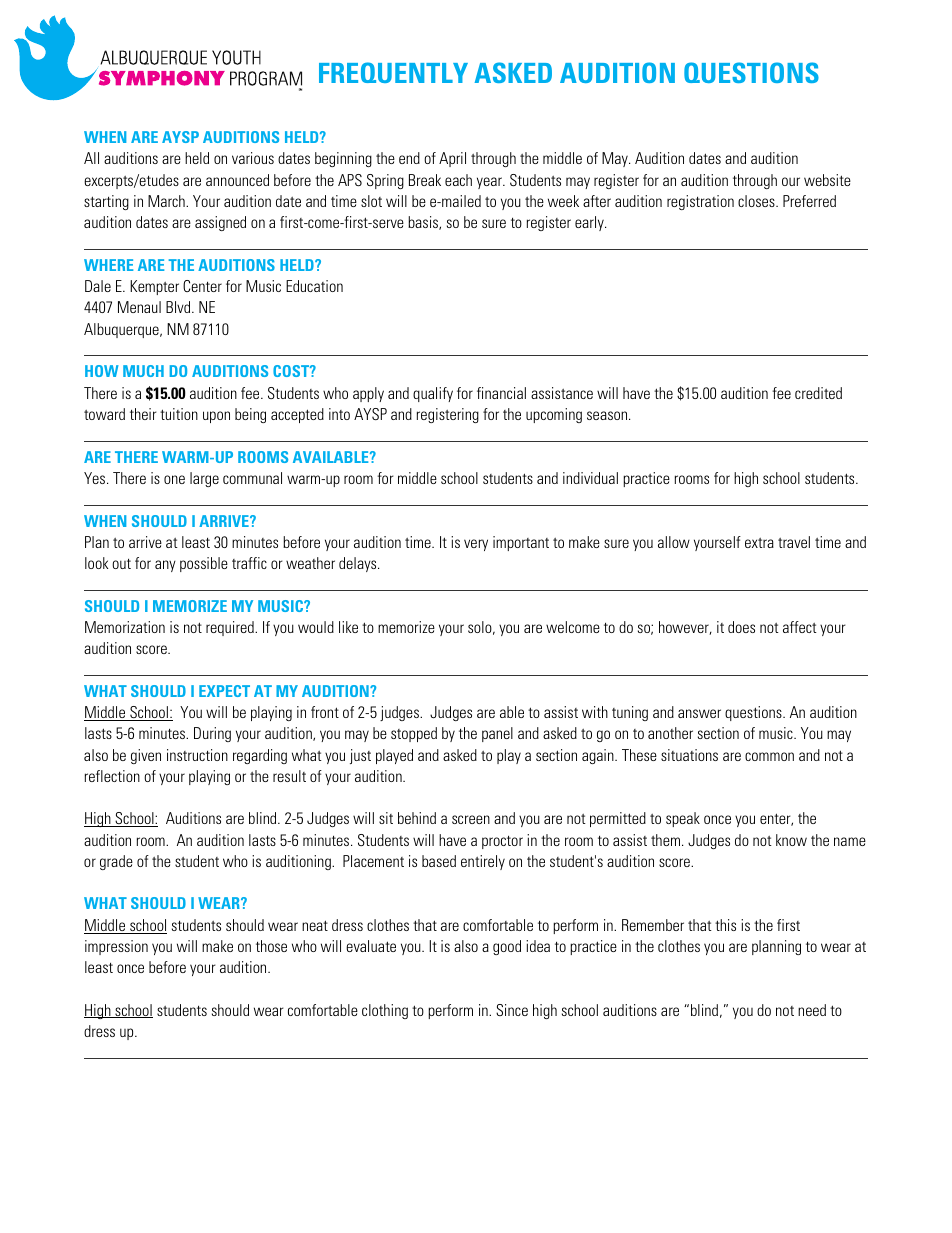  Describe the element at coordinates (393, 72) in the screenshot. I see `FREQUENTLY` at that location.
